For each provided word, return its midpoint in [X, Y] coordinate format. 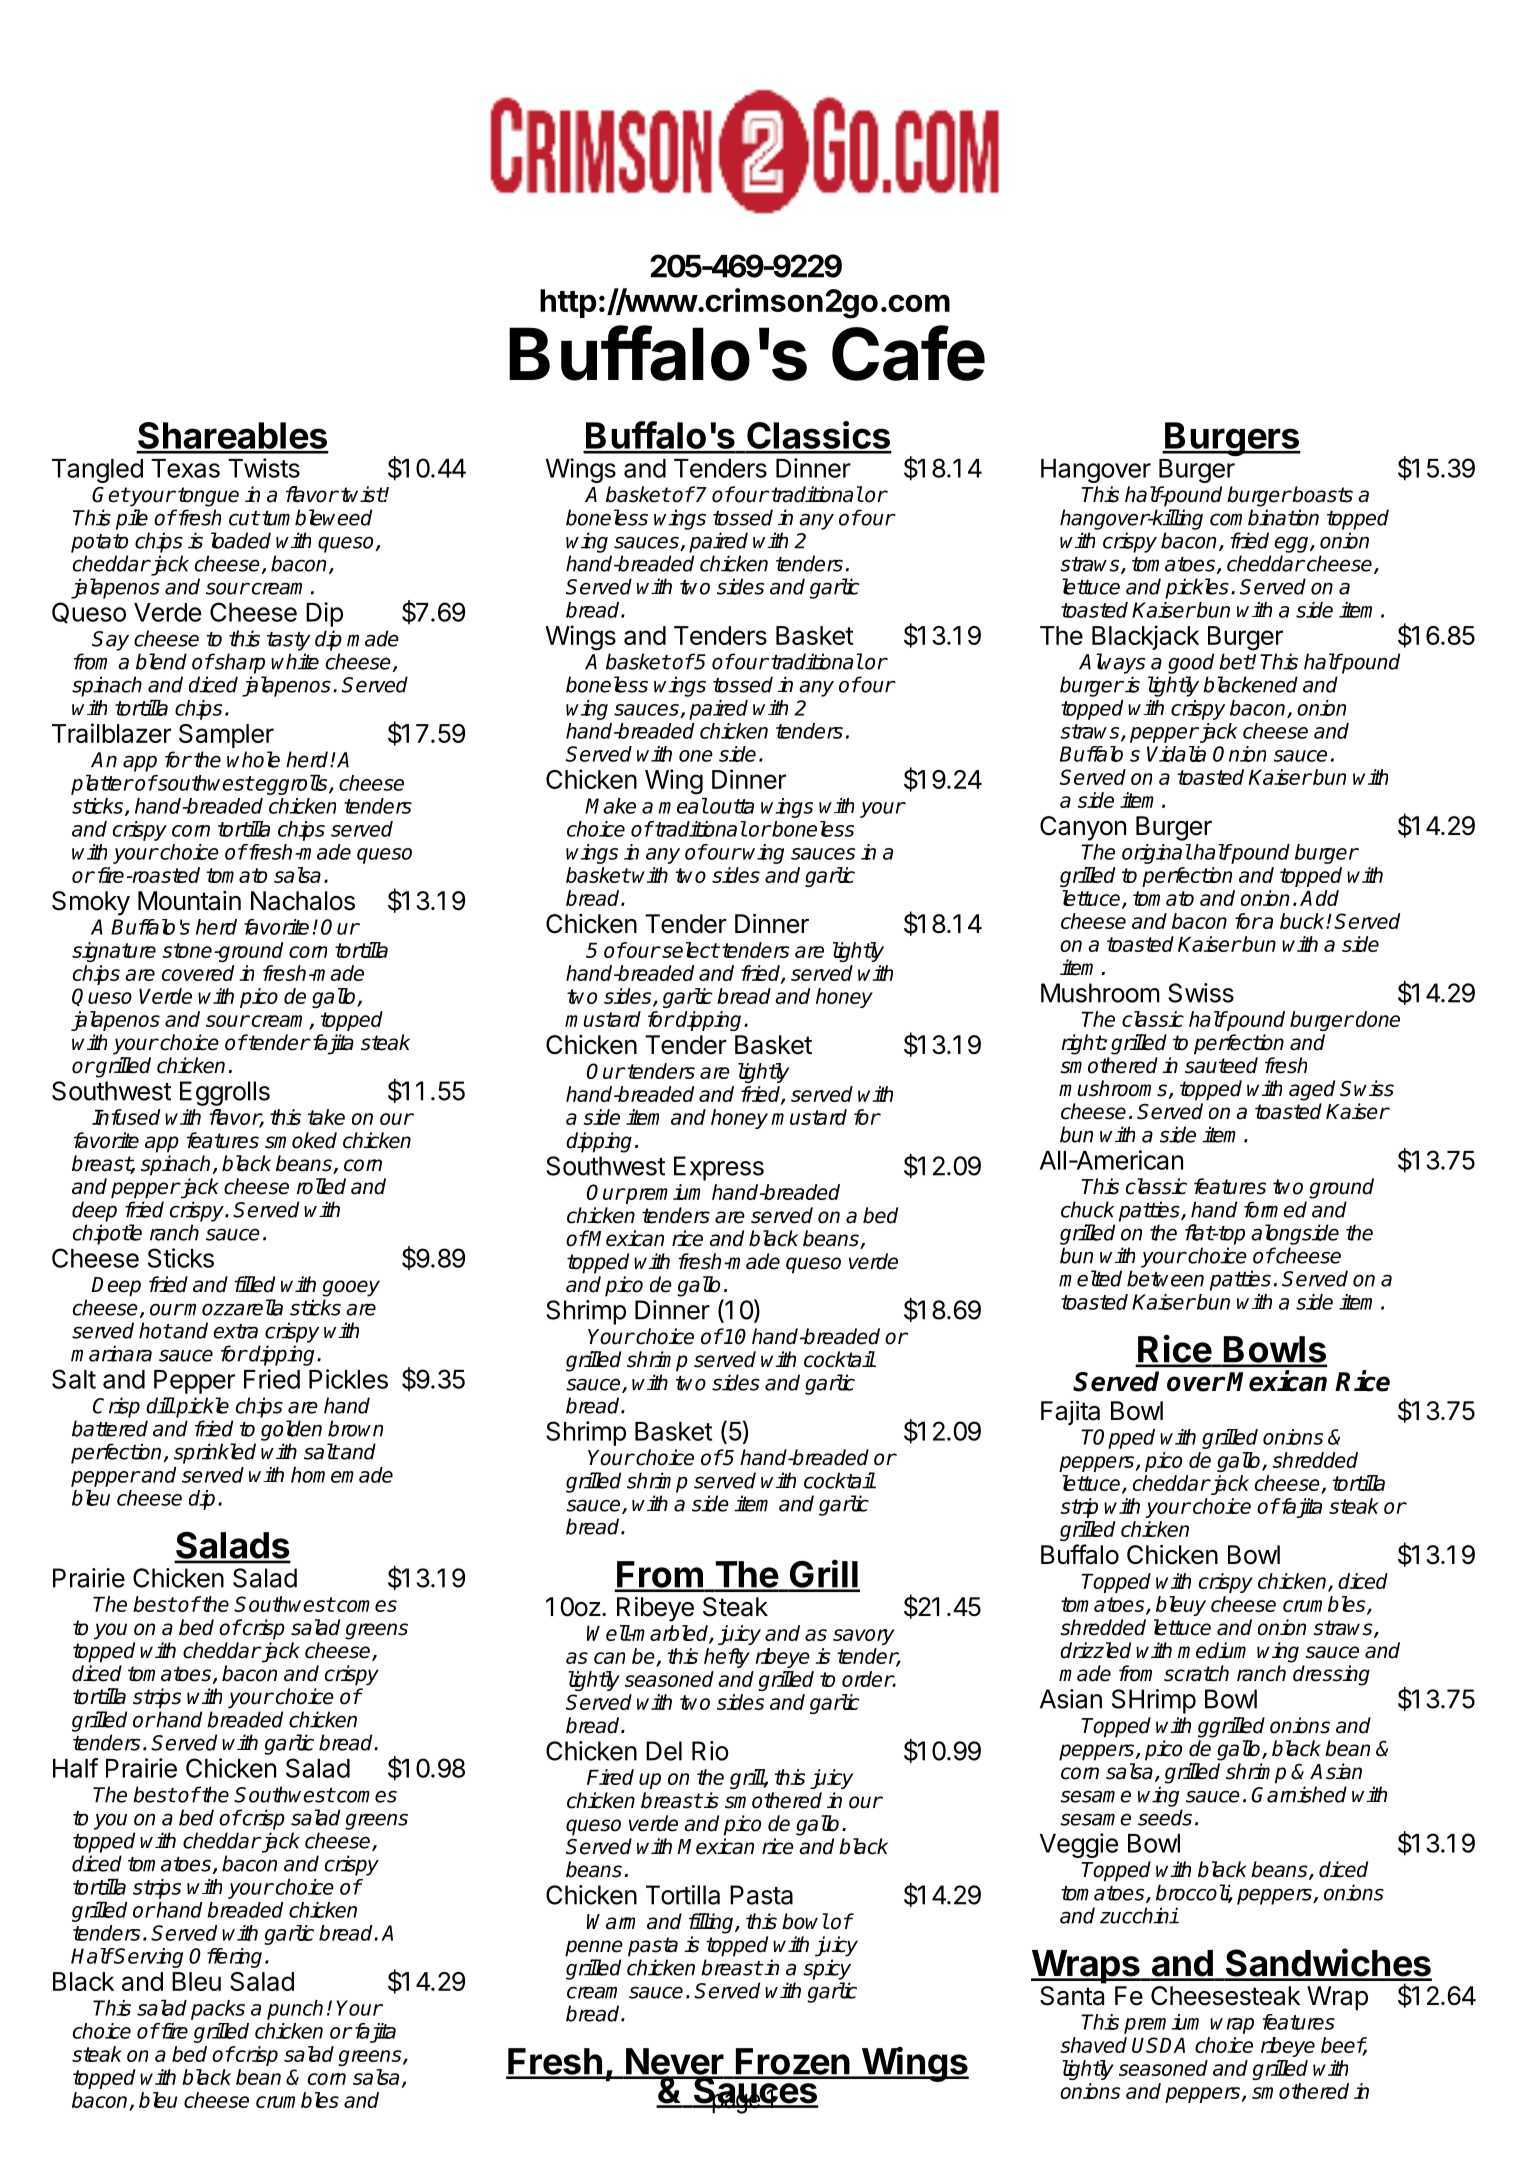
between [1165, 1278]
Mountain [189, 901]
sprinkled [215, 1453]
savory [863, 1637]
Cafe [908, 353]
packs [218, 2010]
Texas [185, 468]
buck [1303, 921]
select [689, 950]
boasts [1322, 494]
